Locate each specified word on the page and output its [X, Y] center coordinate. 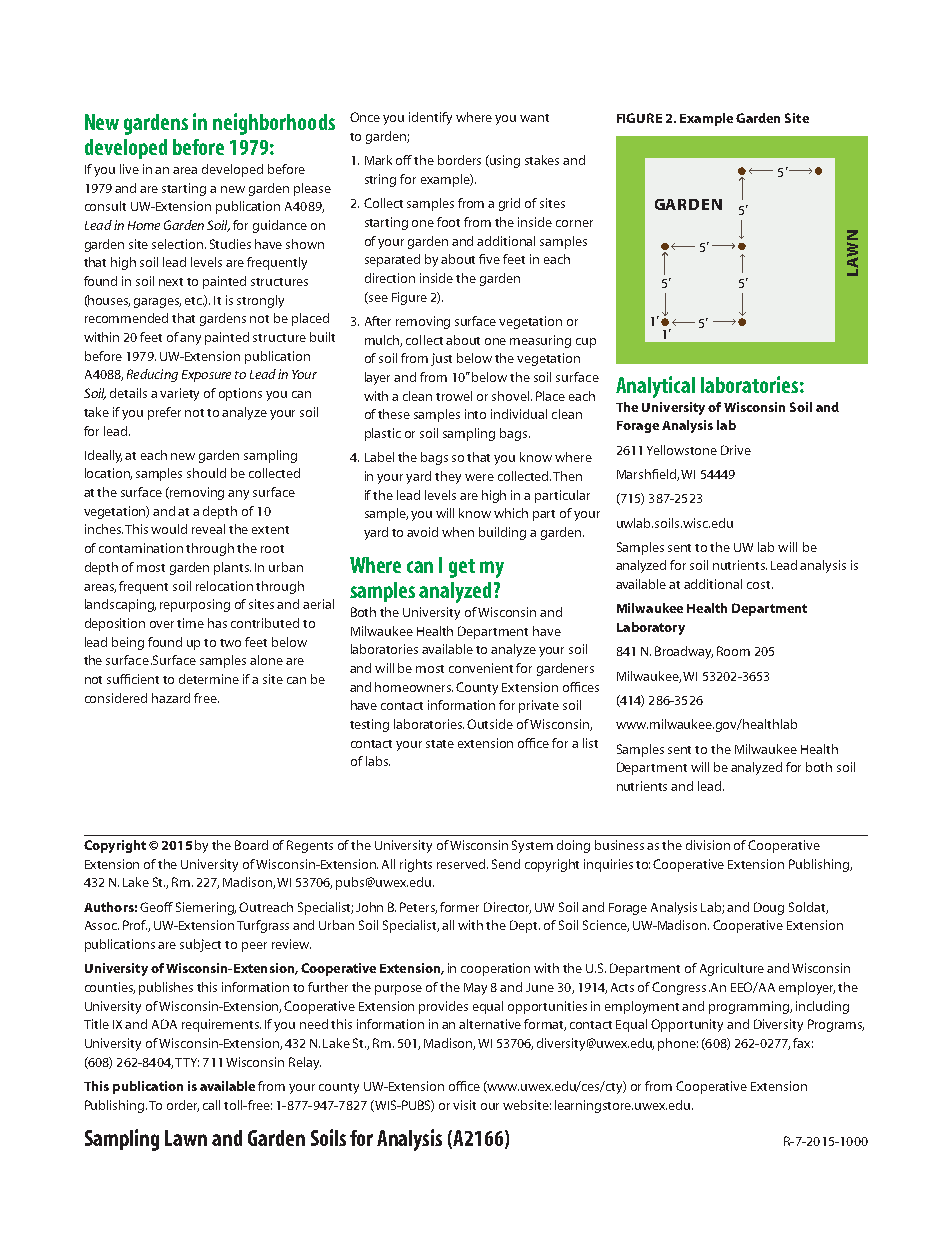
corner [574, 223]
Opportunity [687, 1025]
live [129, 169]
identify [430, 118]
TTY [187, 1062]
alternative [490, 1024]
